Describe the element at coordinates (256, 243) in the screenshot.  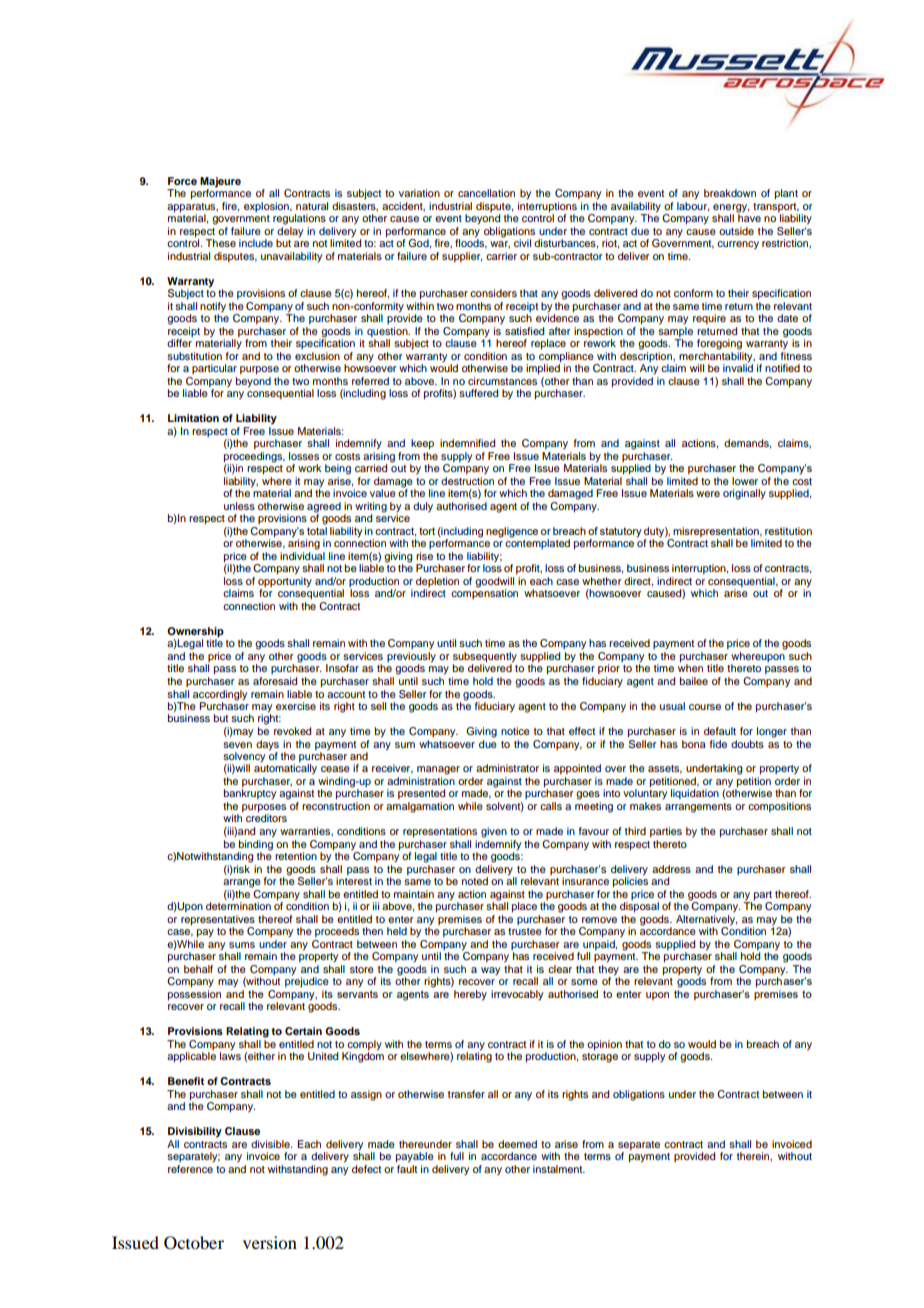
I see `include` at that location.
